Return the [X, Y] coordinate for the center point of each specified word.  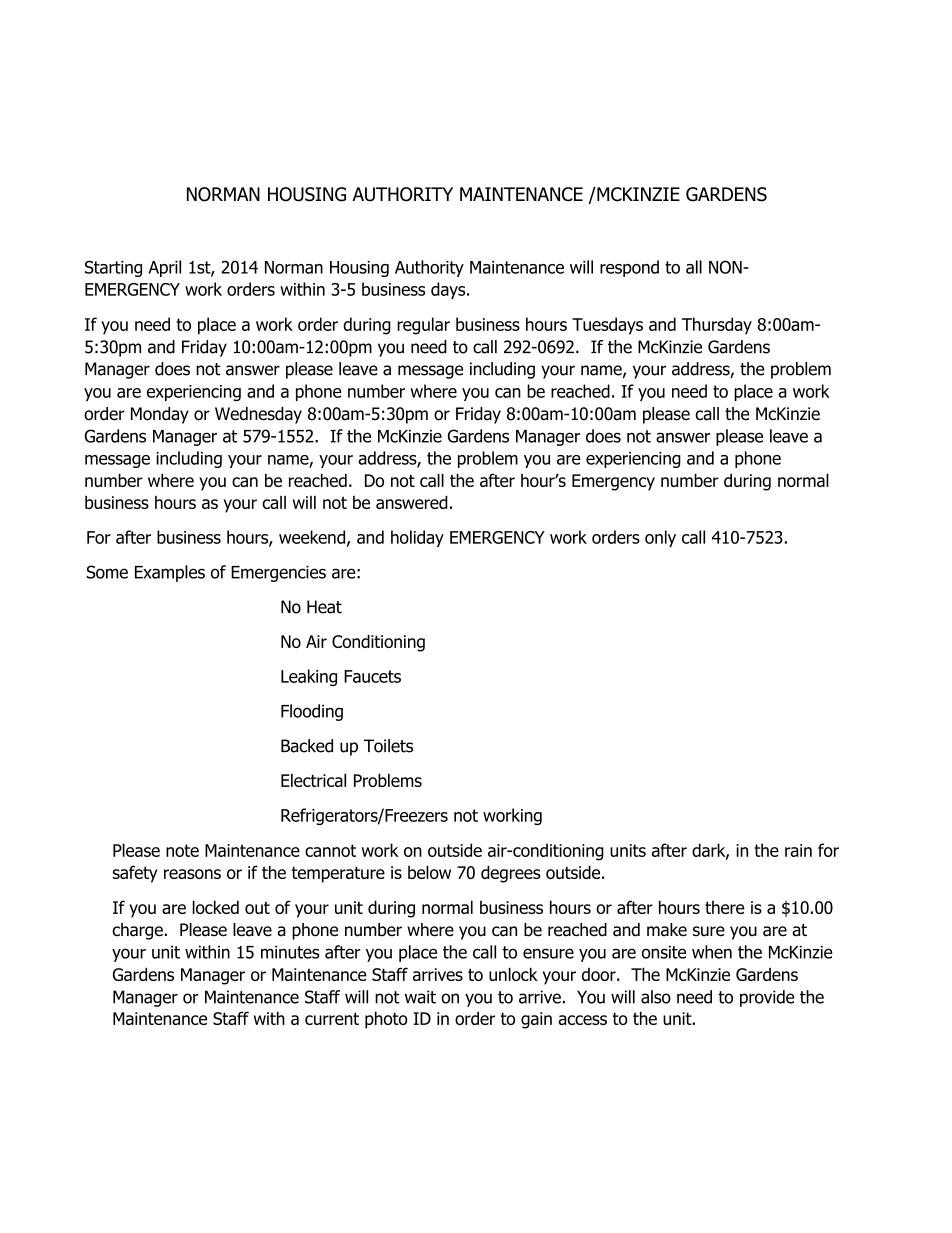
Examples [170, 573]
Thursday [717, 326]
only [660, 538]
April [165, 268]
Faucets [372, 676]
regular [423, 326]
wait [420, 997]
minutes [290, 952]
